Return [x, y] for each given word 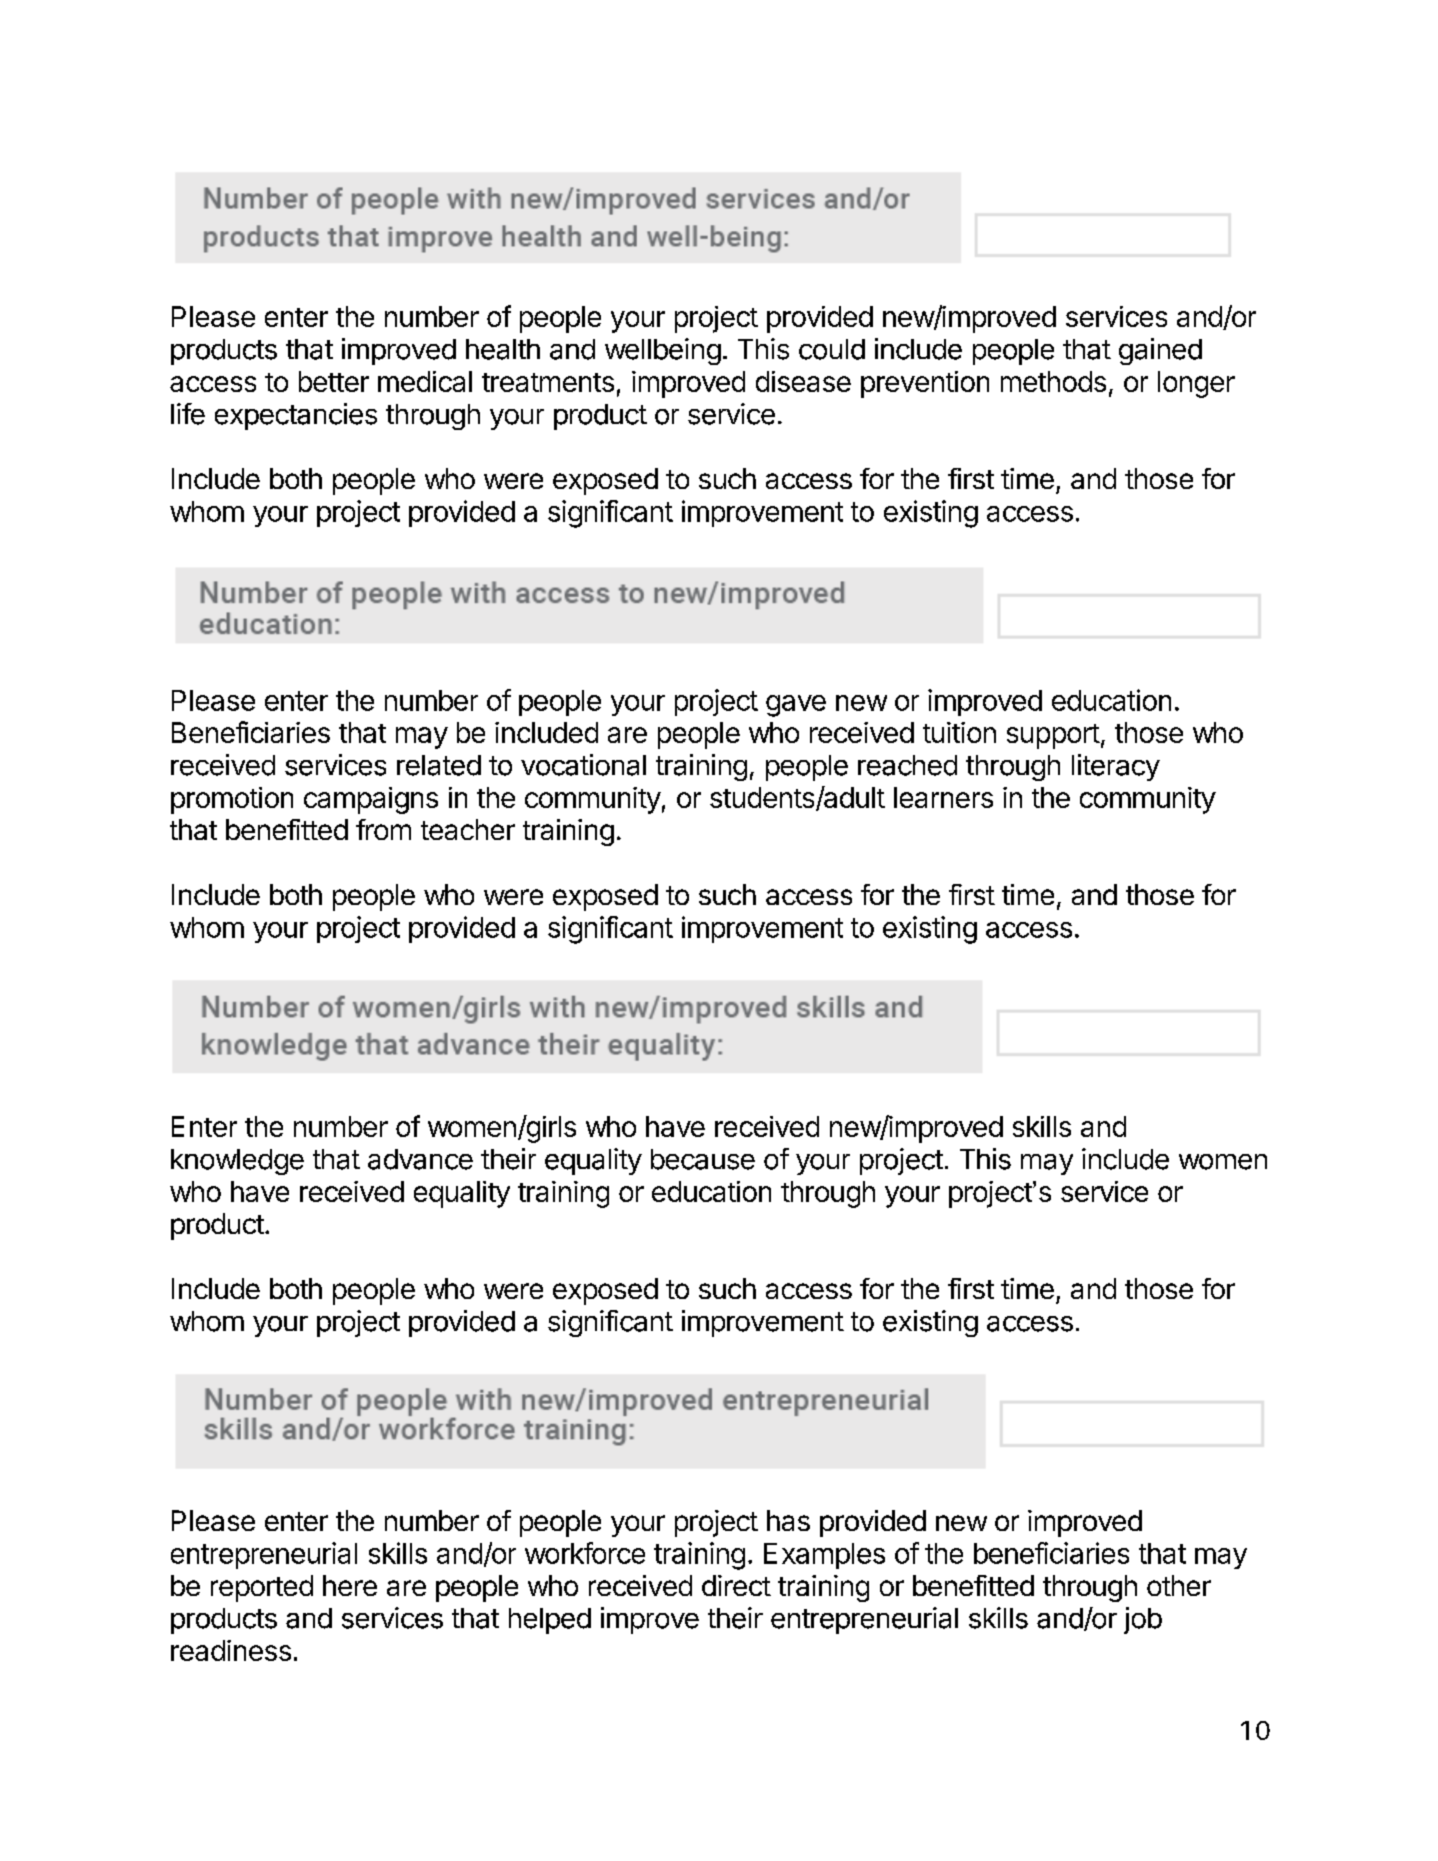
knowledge [237, 1162]
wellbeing [663, 351]
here [350, 1585]
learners [943, 797]
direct [736, 1585]
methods [1053, 381]
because [703, 1159]
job [1143, 1620]
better [334, 381]
